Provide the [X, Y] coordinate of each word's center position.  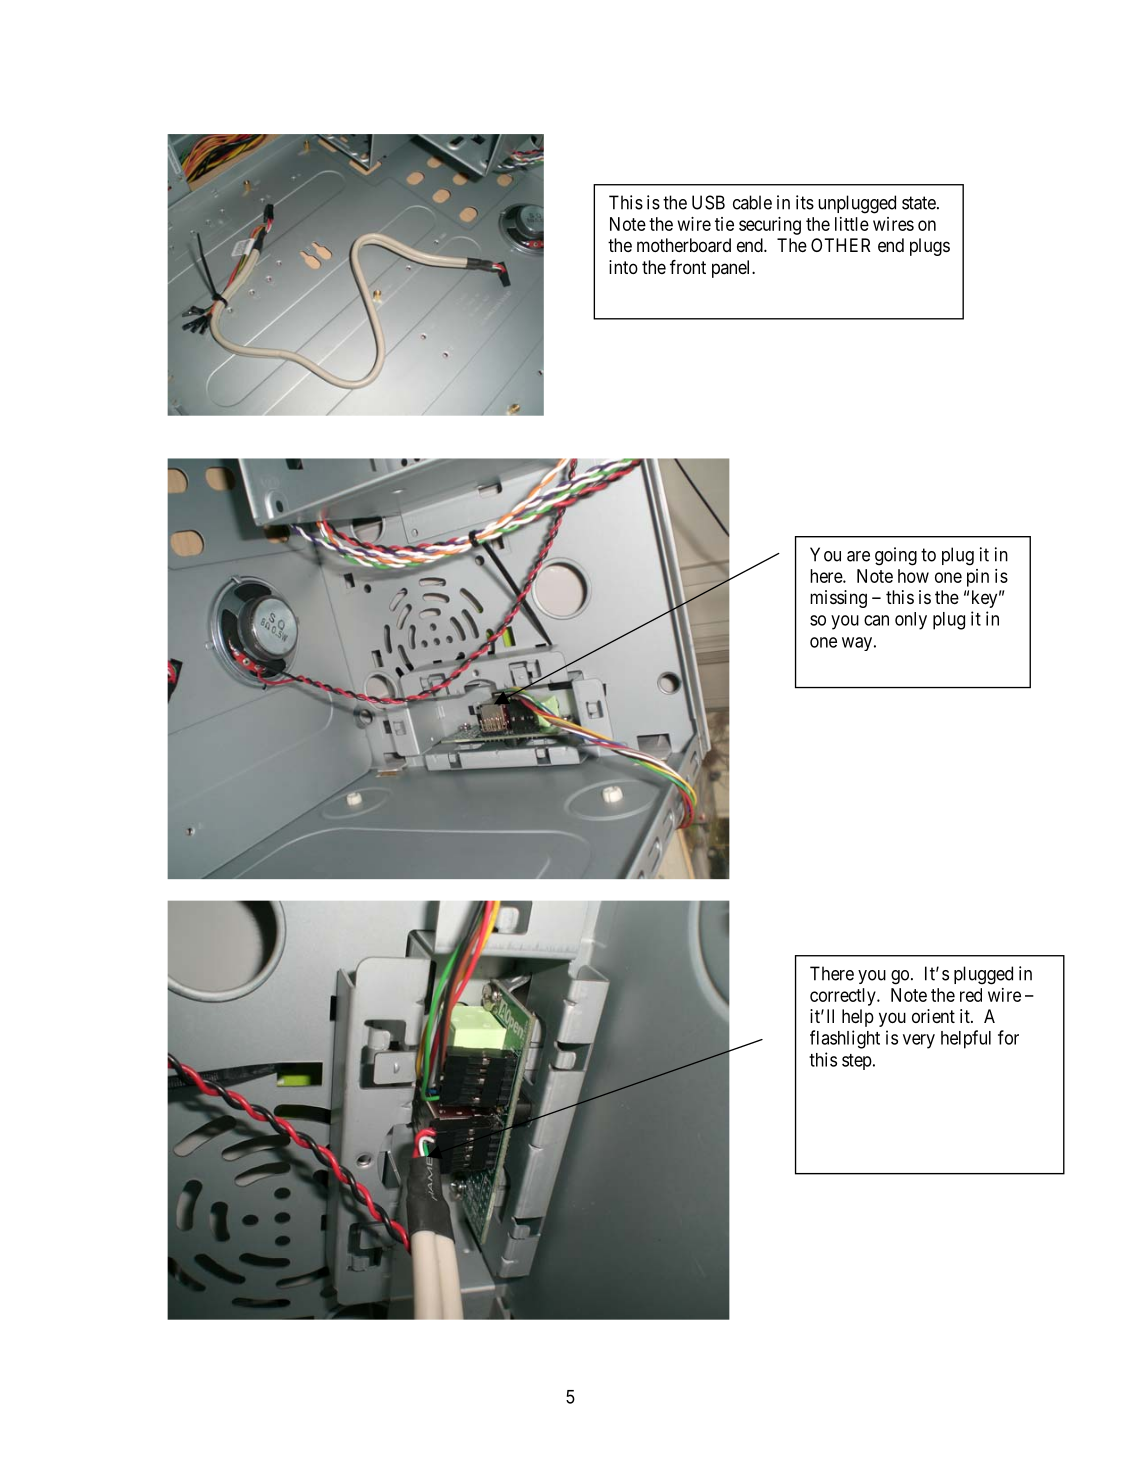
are [858, 556]
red [971, 995]
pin [978, 578]
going [896, 556]
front [688, 267]
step [857, 1062]
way [857, 644]
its [805, 202]
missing [838, 599]
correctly [844, 997]
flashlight [845, 1039]
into [623, 267]
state [919, 203]
